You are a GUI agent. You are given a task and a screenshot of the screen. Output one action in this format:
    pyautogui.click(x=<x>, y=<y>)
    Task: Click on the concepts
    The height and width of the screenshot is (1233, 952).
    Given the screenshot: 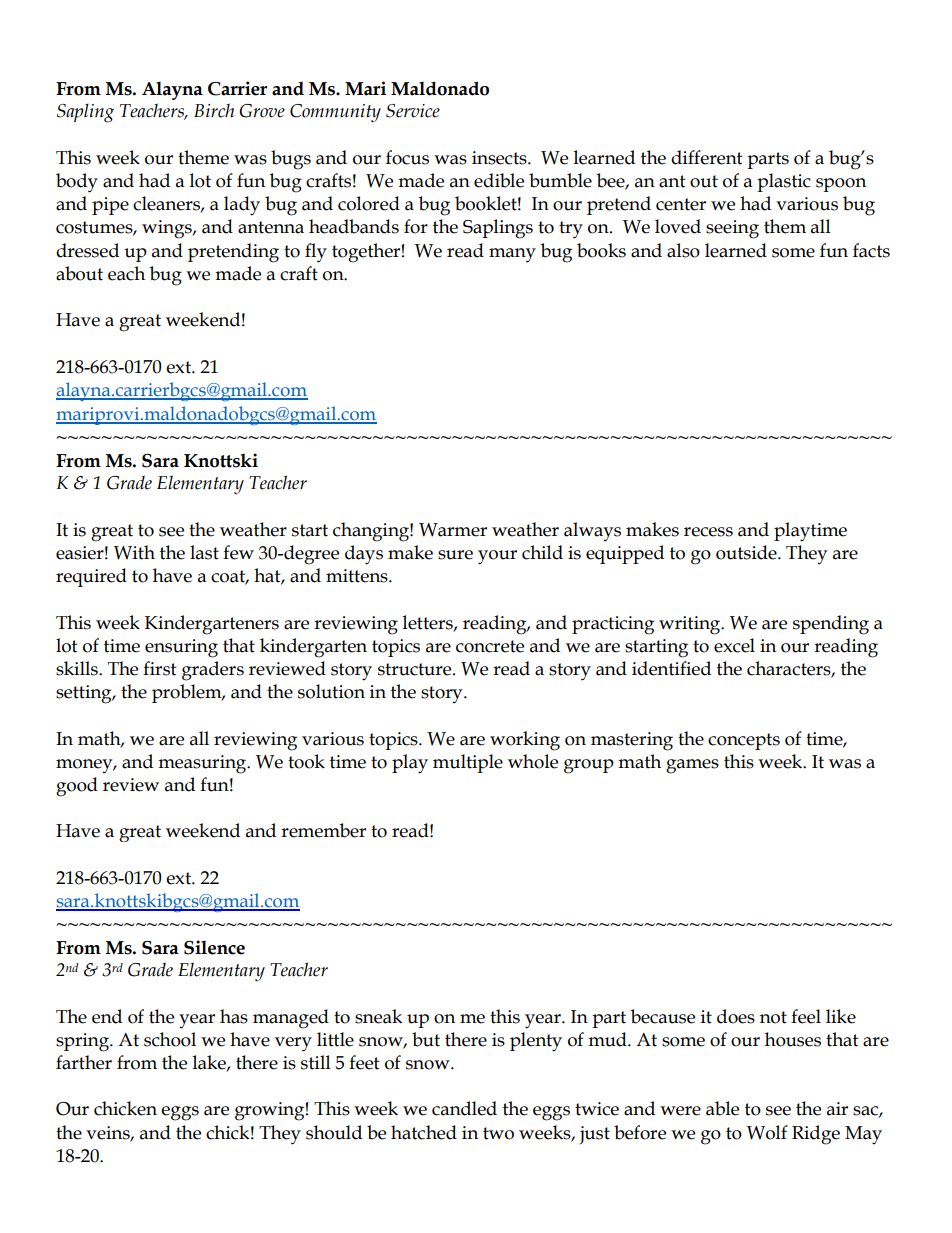 What is the action you would take?
    pyautogui.click(x=744, y=741)
